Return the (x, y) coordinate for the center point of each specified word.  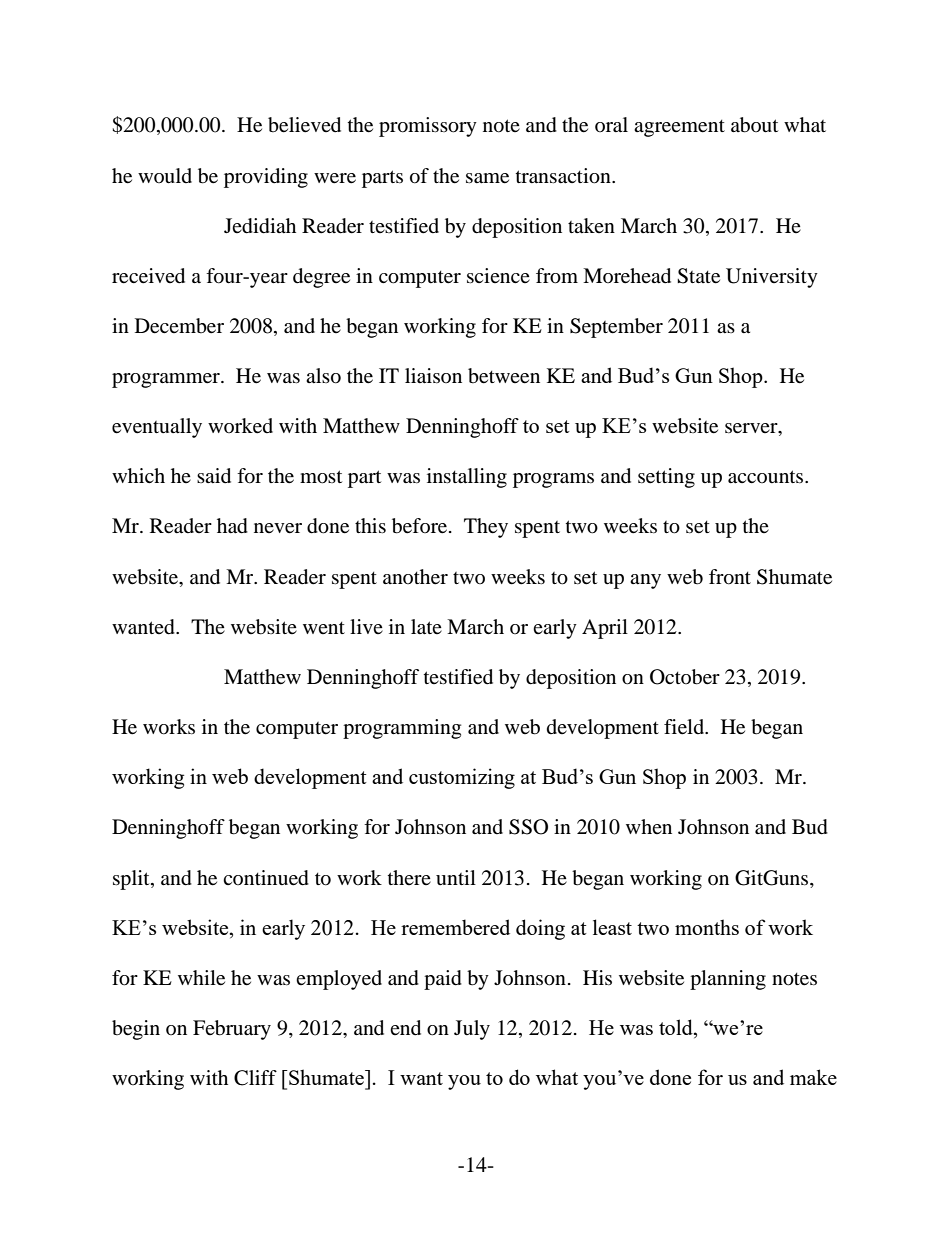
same (487, 178)
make (813, 1077)
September (616, 328)
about (754, 125)
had (232, 526)
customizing (462, 778)
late (426, 627)
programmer (167, 380)
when (649, 826)
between (504, 376)
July (472, 1030)
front (730, 577)
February (232, 1030)
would (165, 176)
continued (266, 878)
